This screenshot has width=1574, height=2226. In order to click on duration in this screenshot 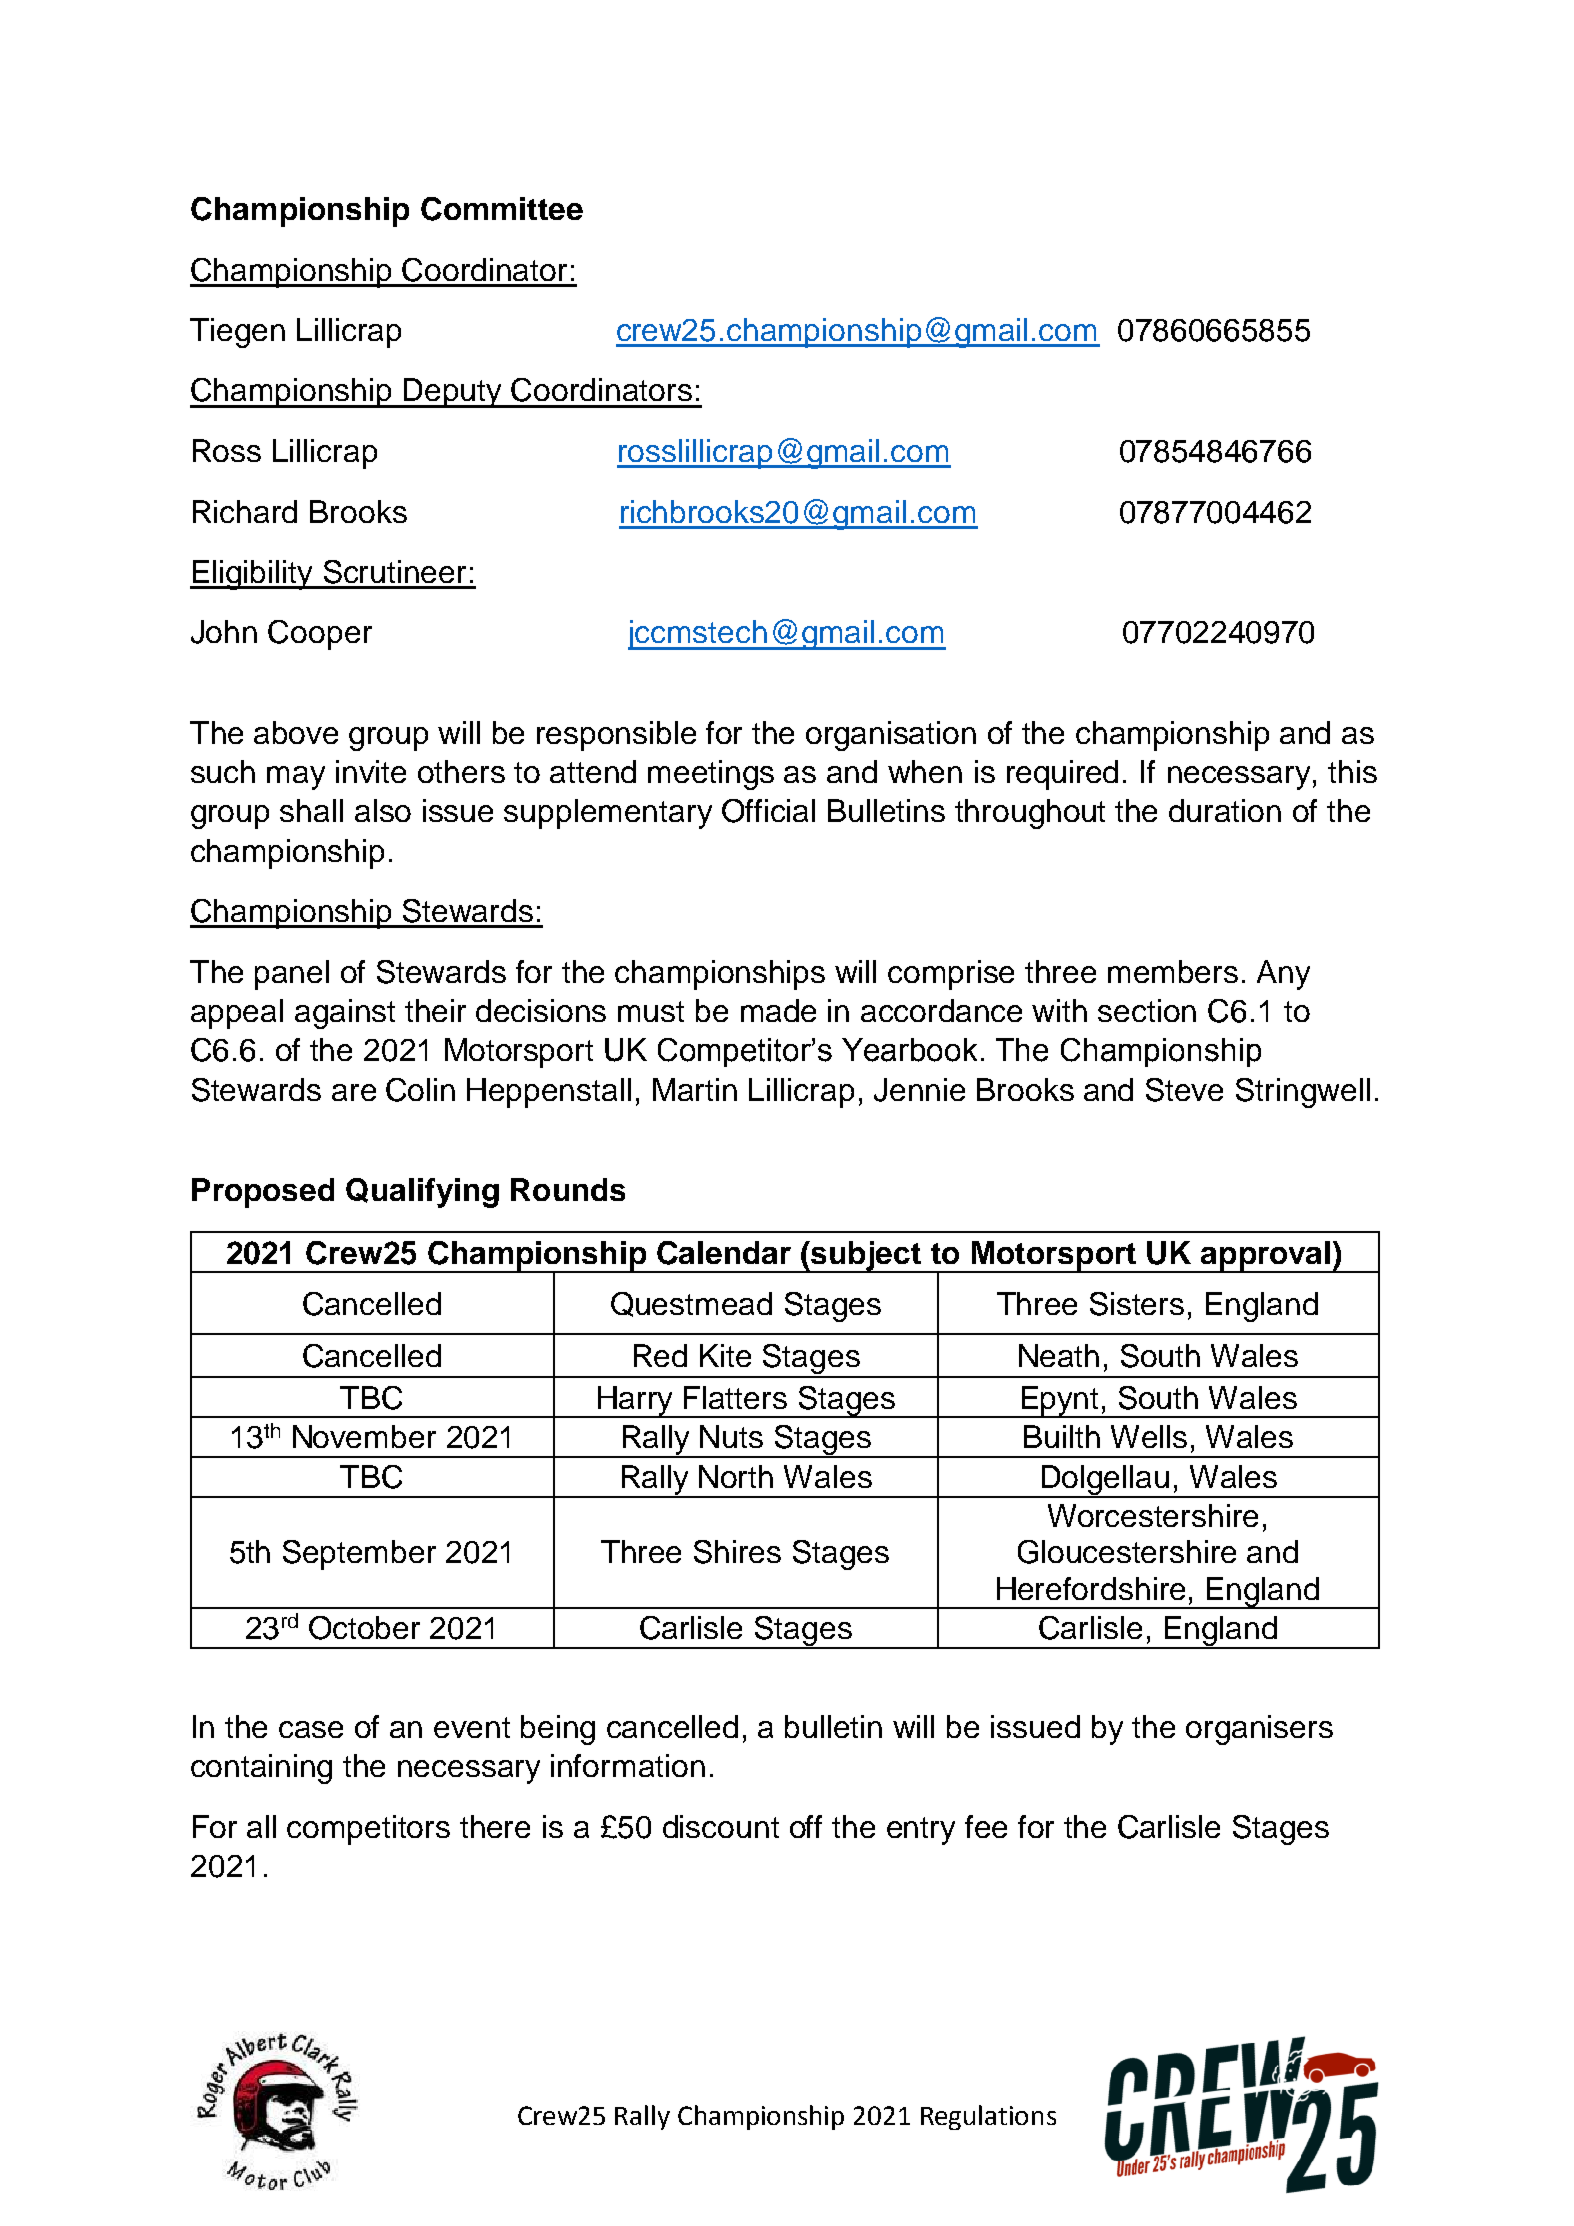, I will do `click(1225, 810)`.
